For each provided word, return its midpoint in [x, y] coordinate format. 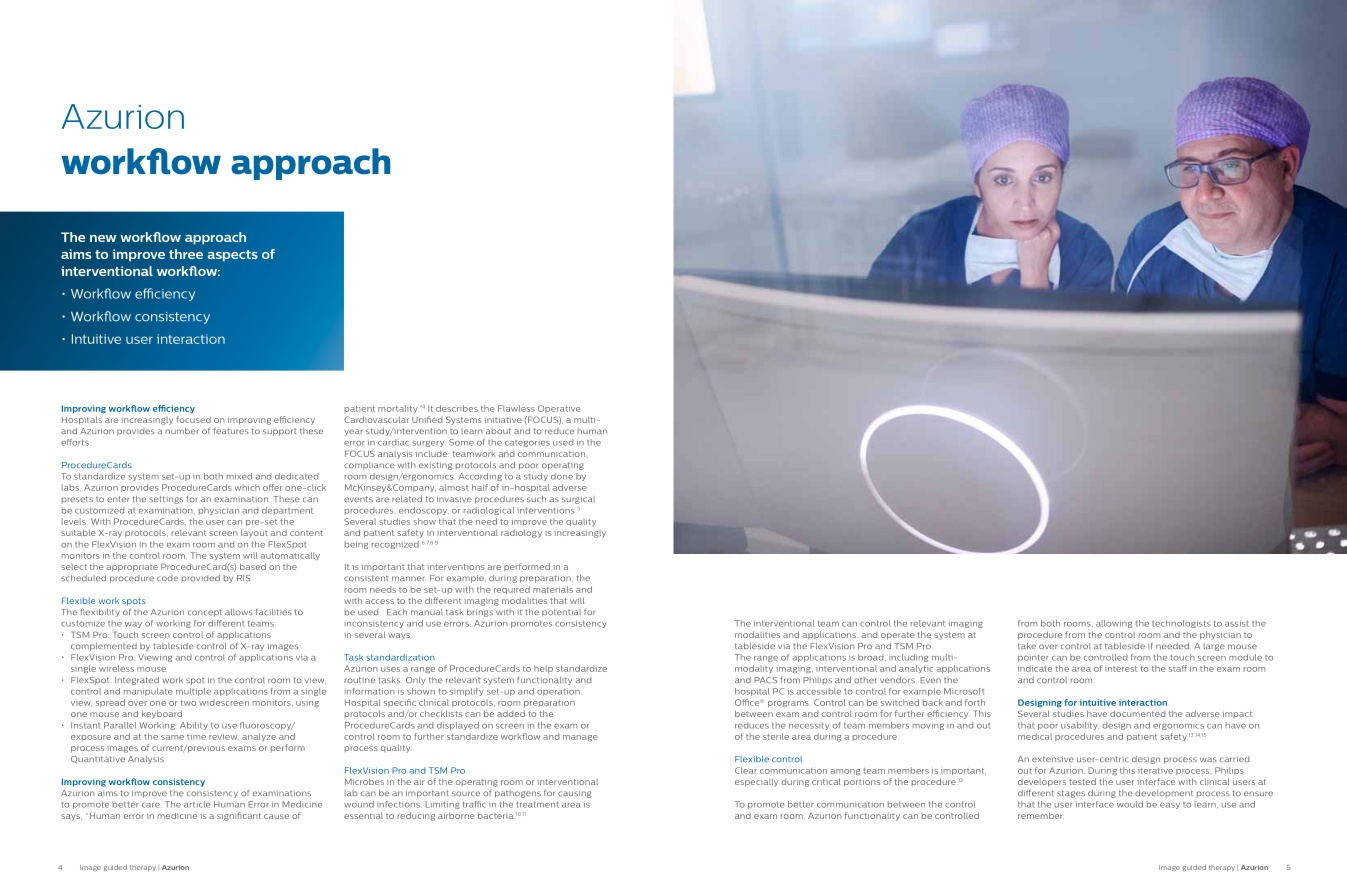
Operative [559, 409]
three [186, 254]
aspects [233, 256]
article [197, 804]
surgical [578, 500]
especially [756, 782]
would [1130, 804]
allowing [1114, 624]
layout [254, 533]
